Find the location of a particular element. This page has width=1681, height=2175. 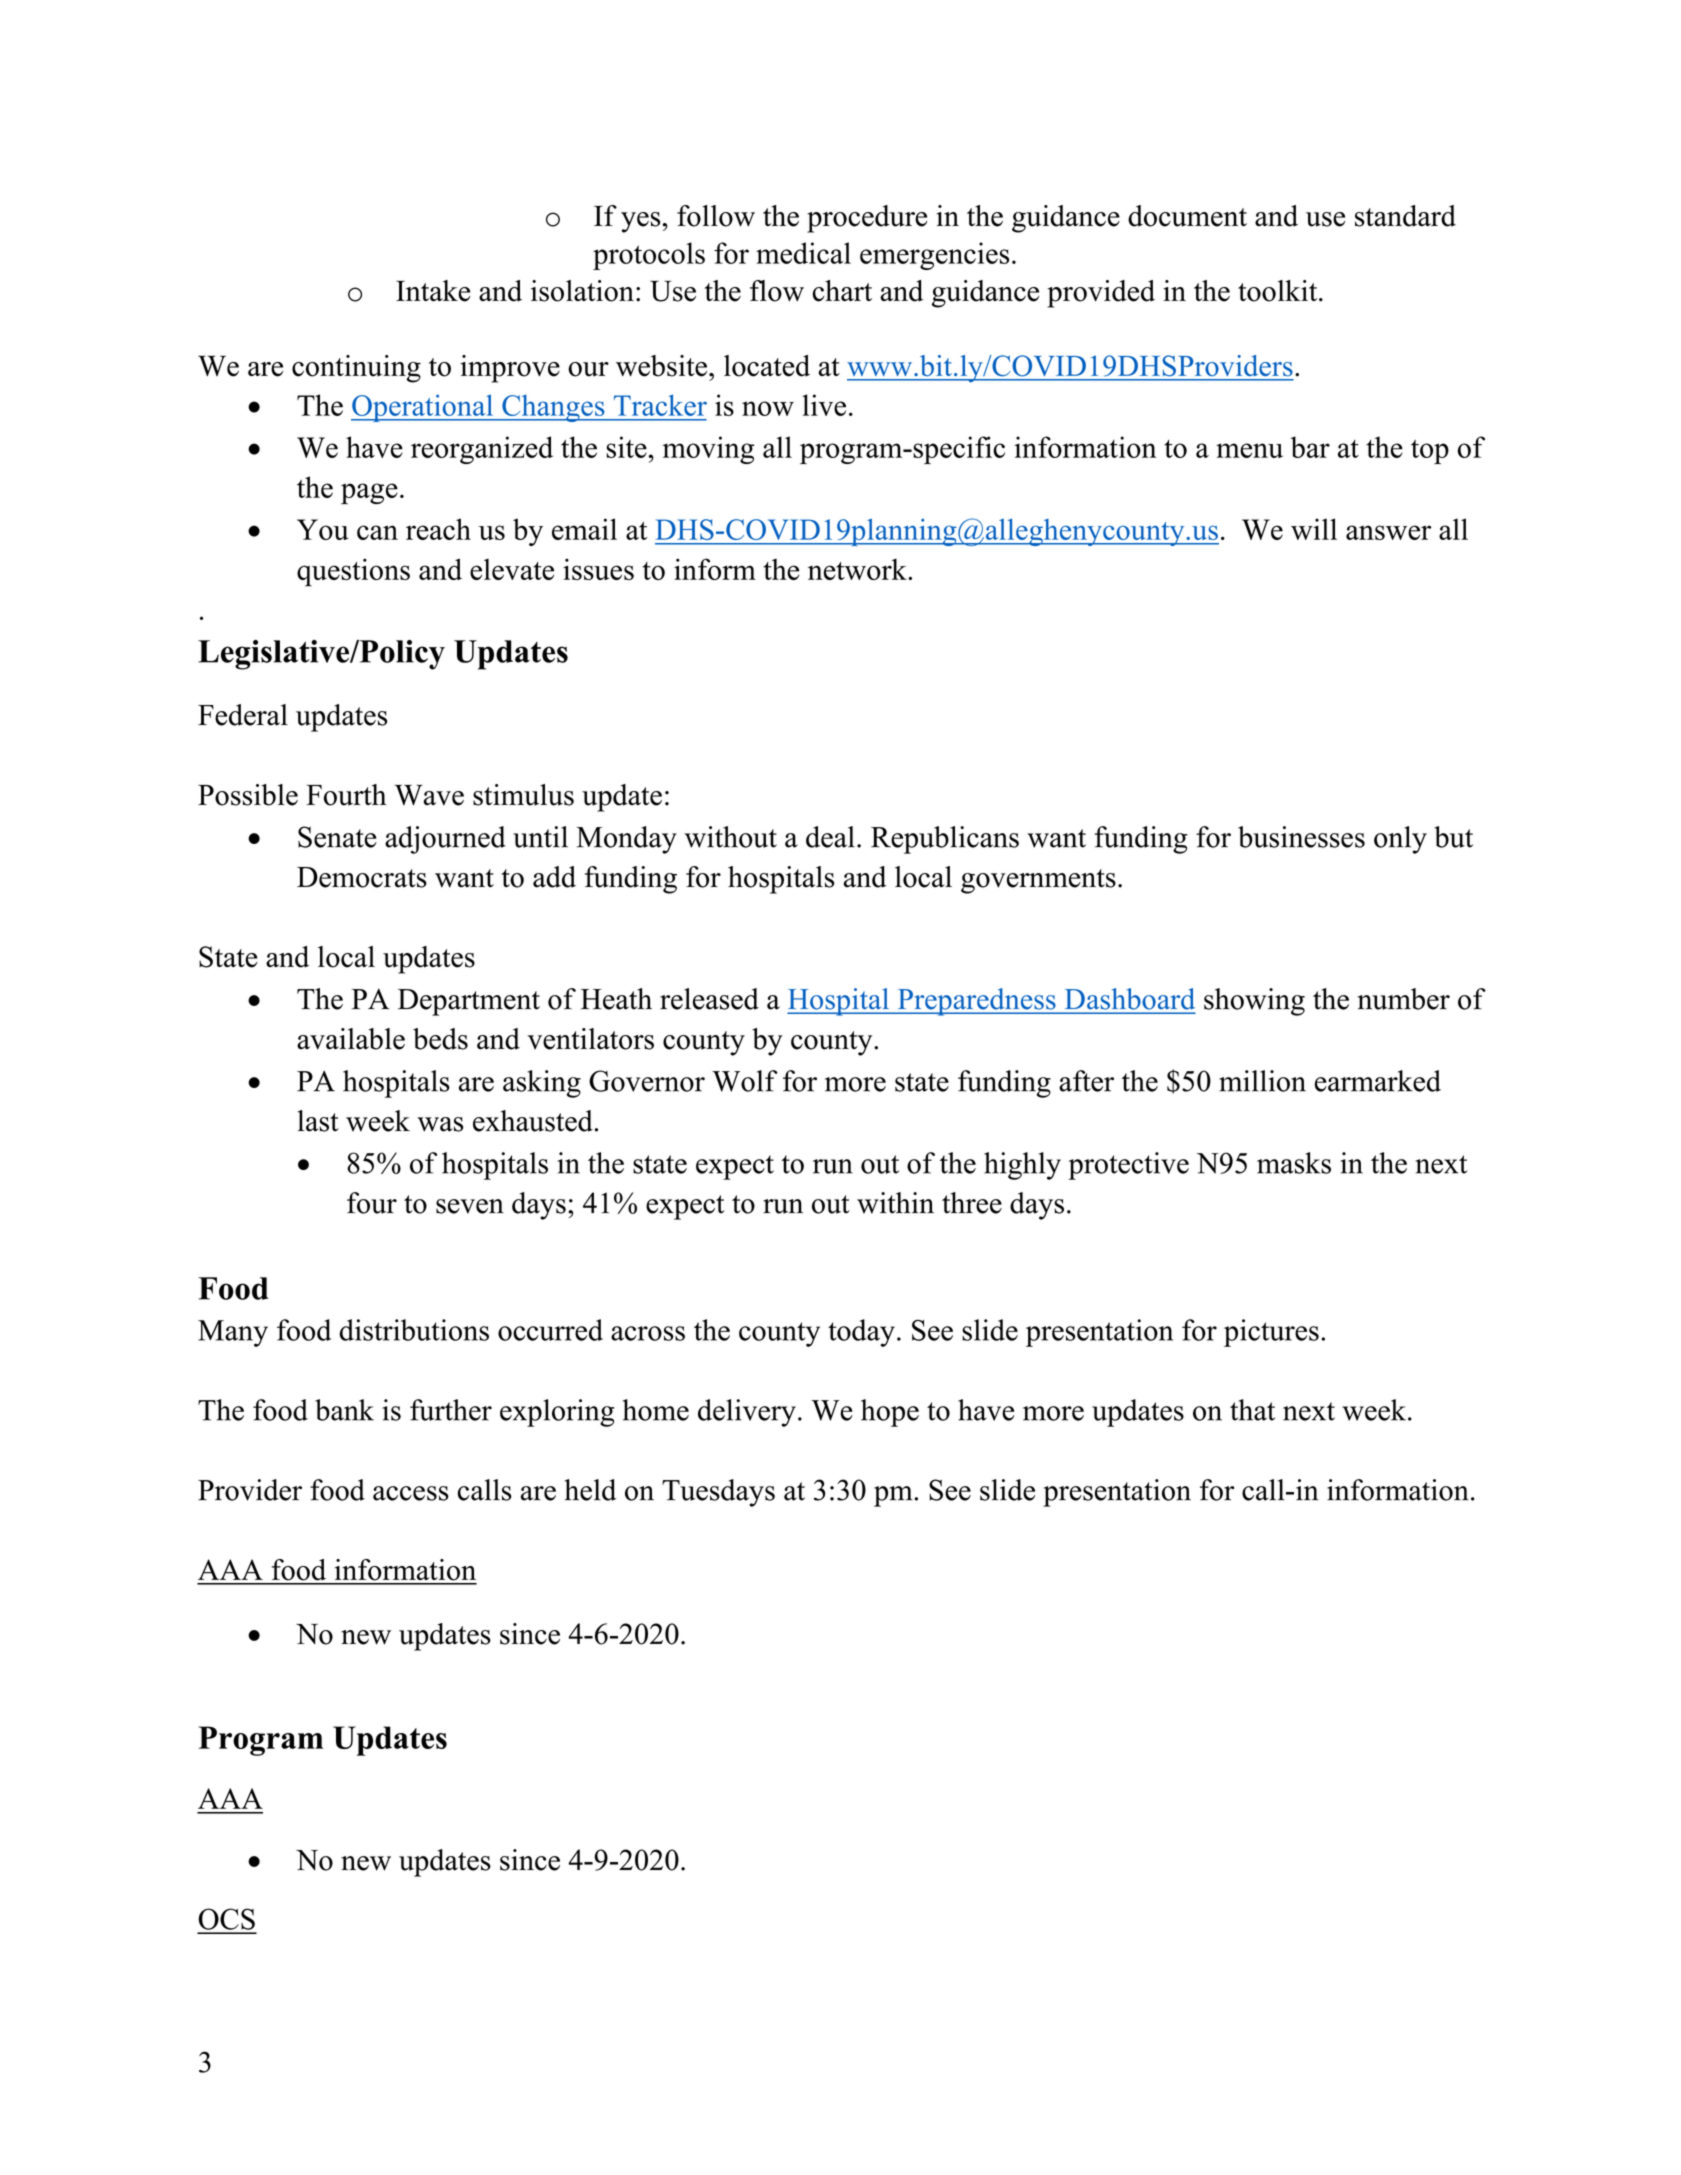

available is located at coordinates (351, 1039).
